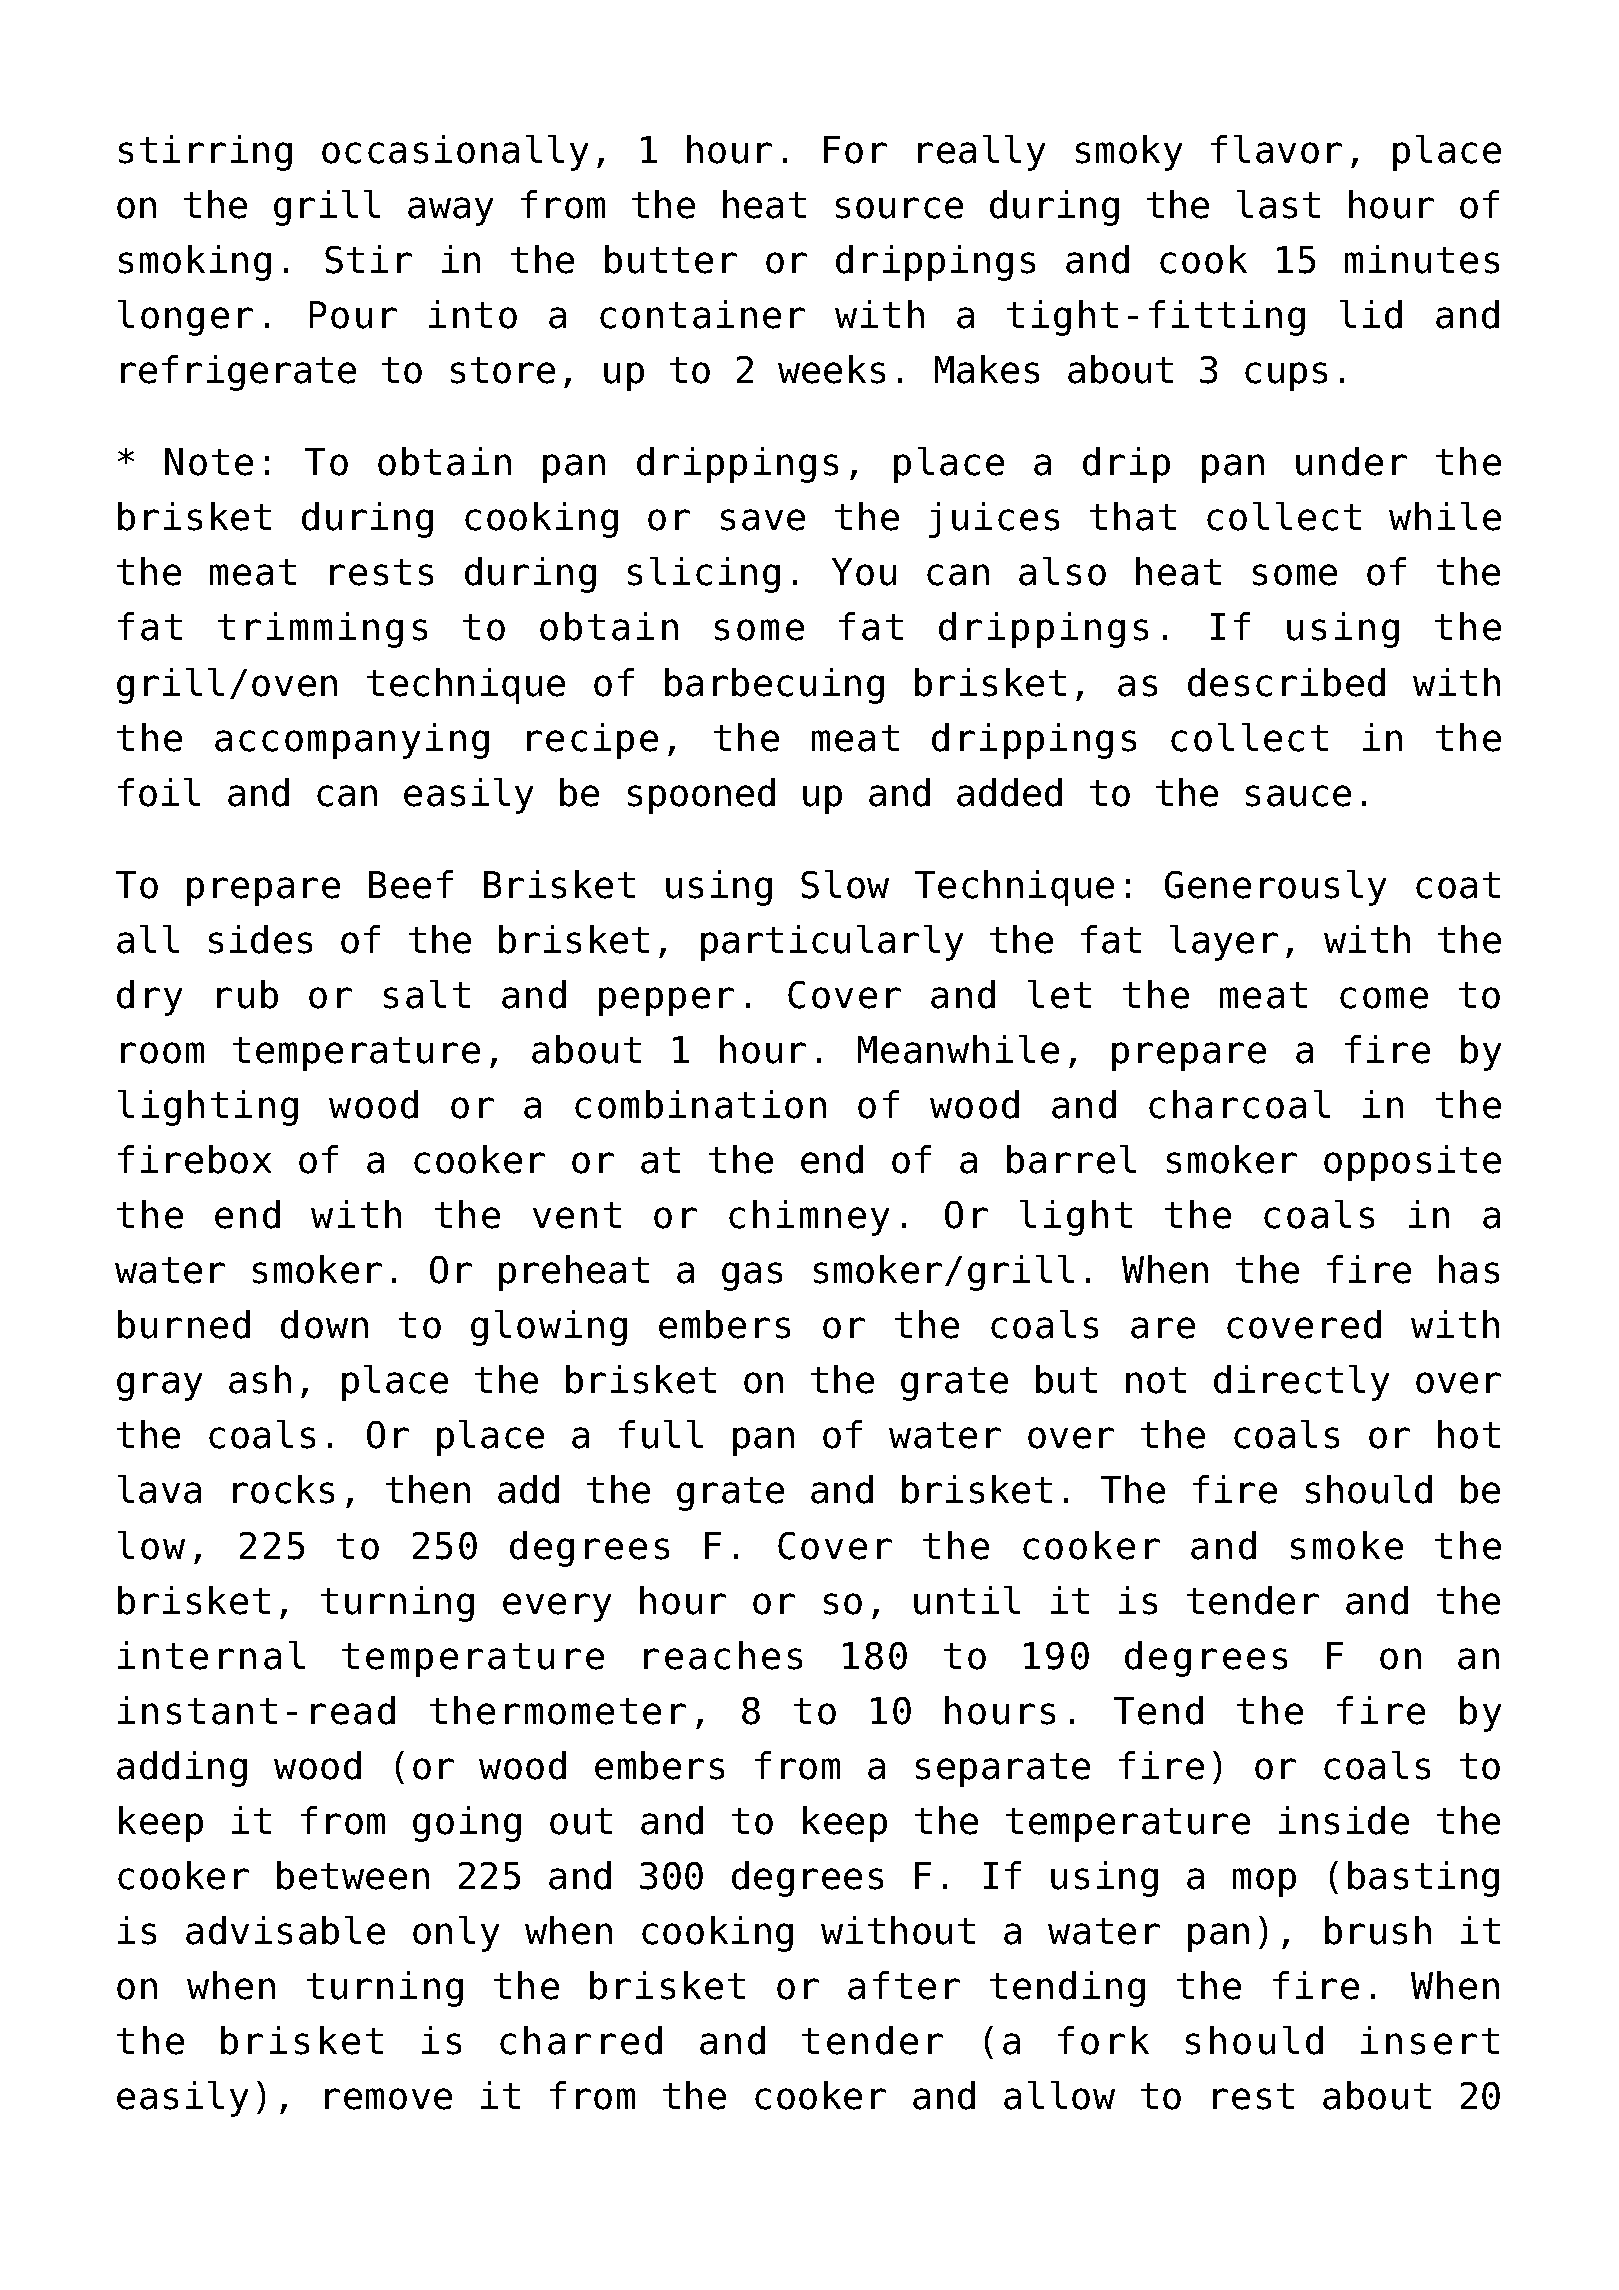 The image size is (1619, 2290). What do you see at coordinates (1278, 204) in the screenshot?
I see `last` at bounding box center [1278, 204].
